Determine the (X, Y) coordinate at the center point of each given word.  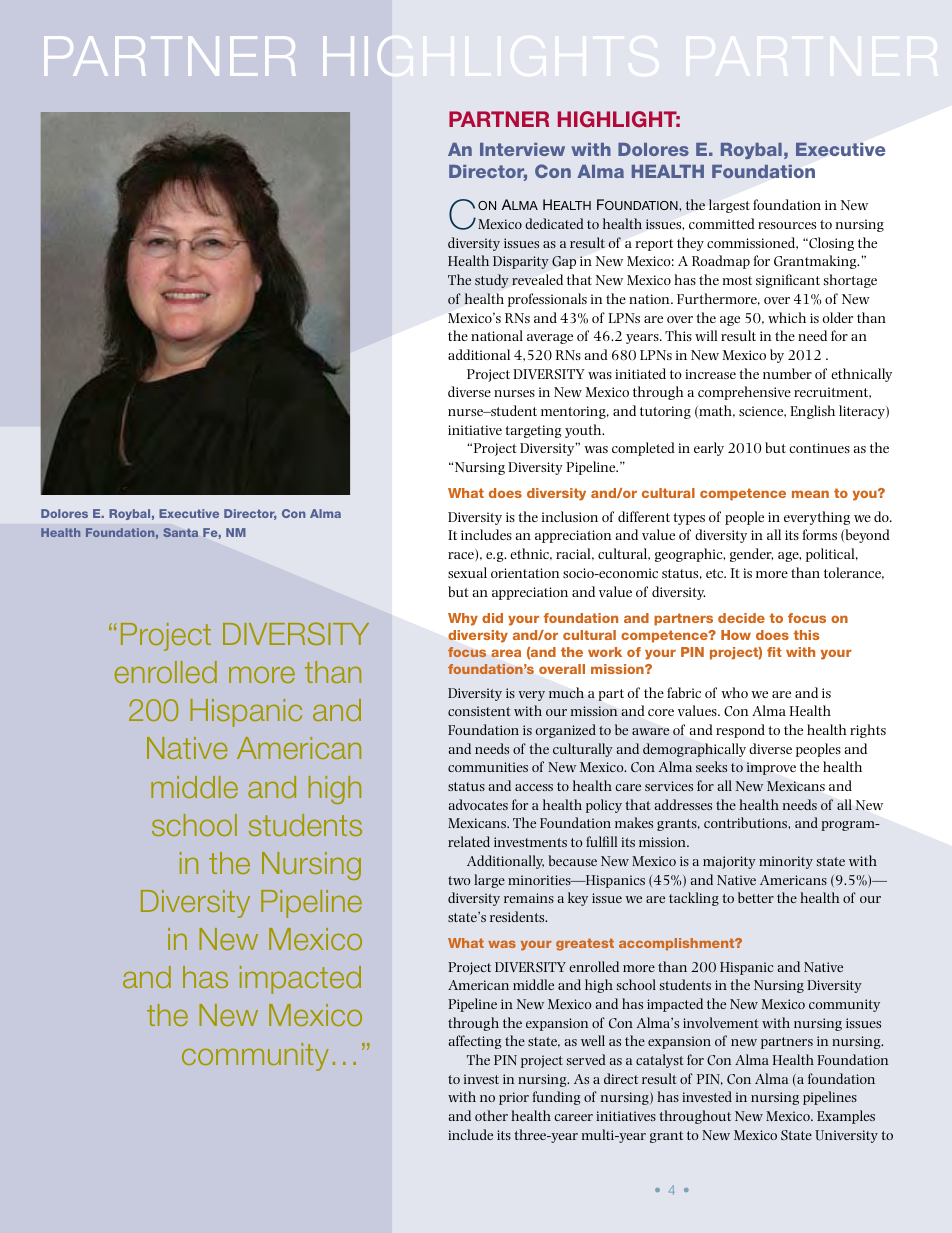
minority (786, 862)
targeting (533, 431)
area (506, 653)
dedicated (554, 223)
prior (514, 1098)
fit (774, 652)
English (812, 412)
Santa (180, 532)
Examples (846, 1117)
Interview (522, 149)
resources (787, 225)
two (459, 880)
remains (529, 898)
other (491, 1115)
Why (463, 619)
